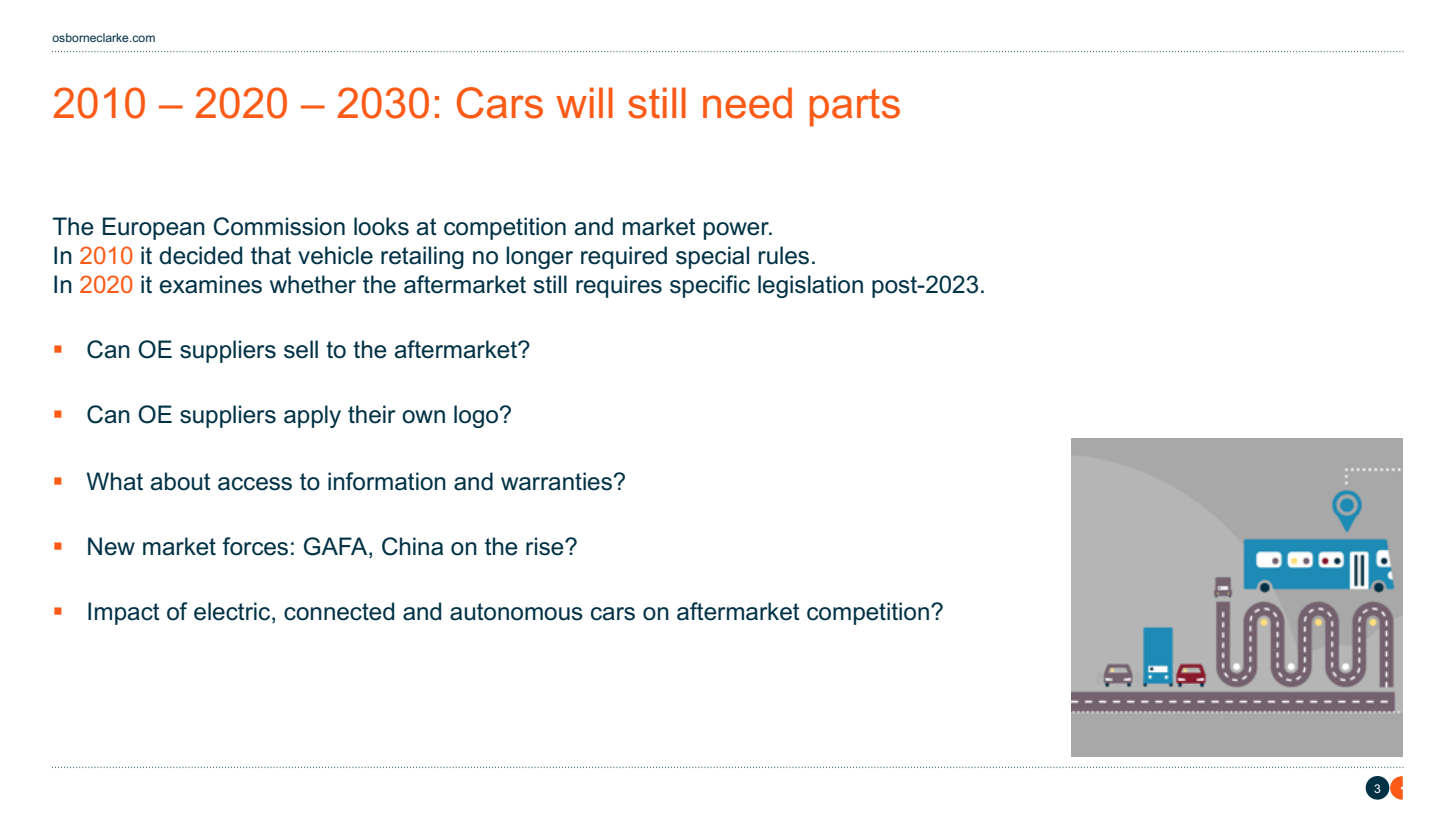 The image size is (1456, 819). I want to click on legislation, so click(810, 286).
